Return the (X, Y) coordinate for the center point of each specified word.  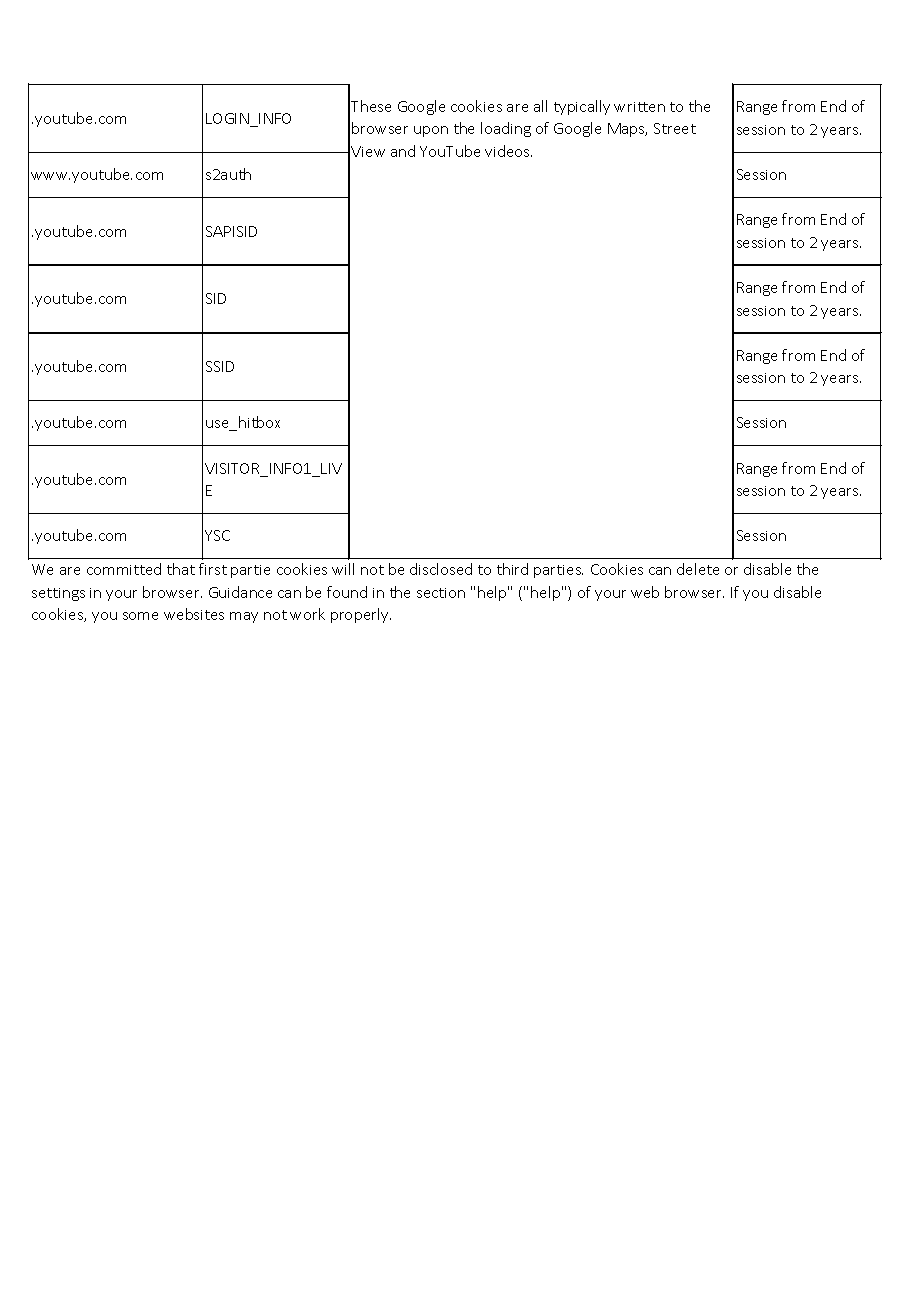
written (639, 107)
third (512, 569)
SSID (220, 366)
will (343, 569)
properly (361, 615)
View (368, 151)
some (140, 616)
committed (124, 569)
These (371, 106)
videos (508, 151)
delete (698, 569)
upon (431, 131)
